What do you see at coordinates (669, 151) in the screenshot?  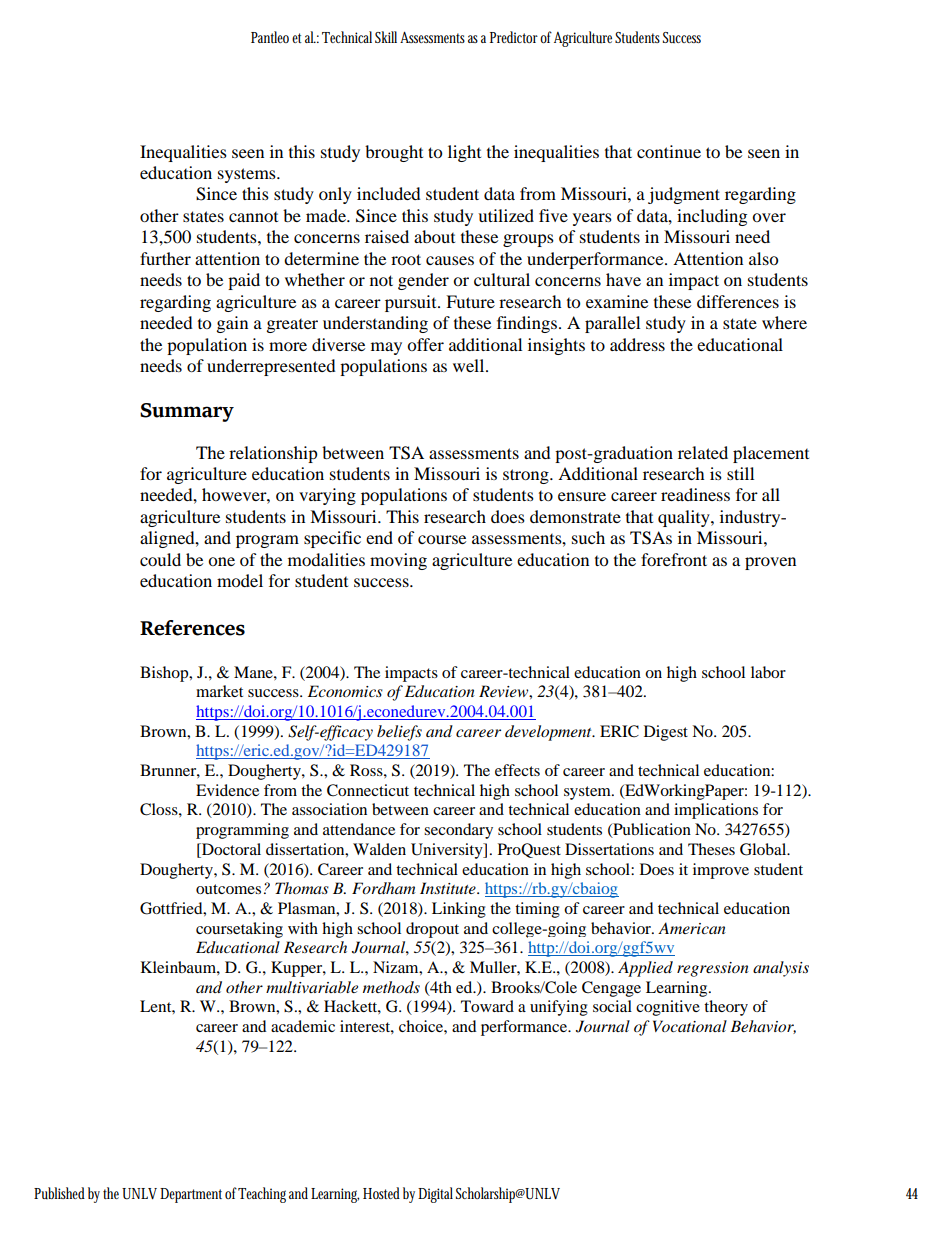 I see `continue` at bounding box center [669, 151].
